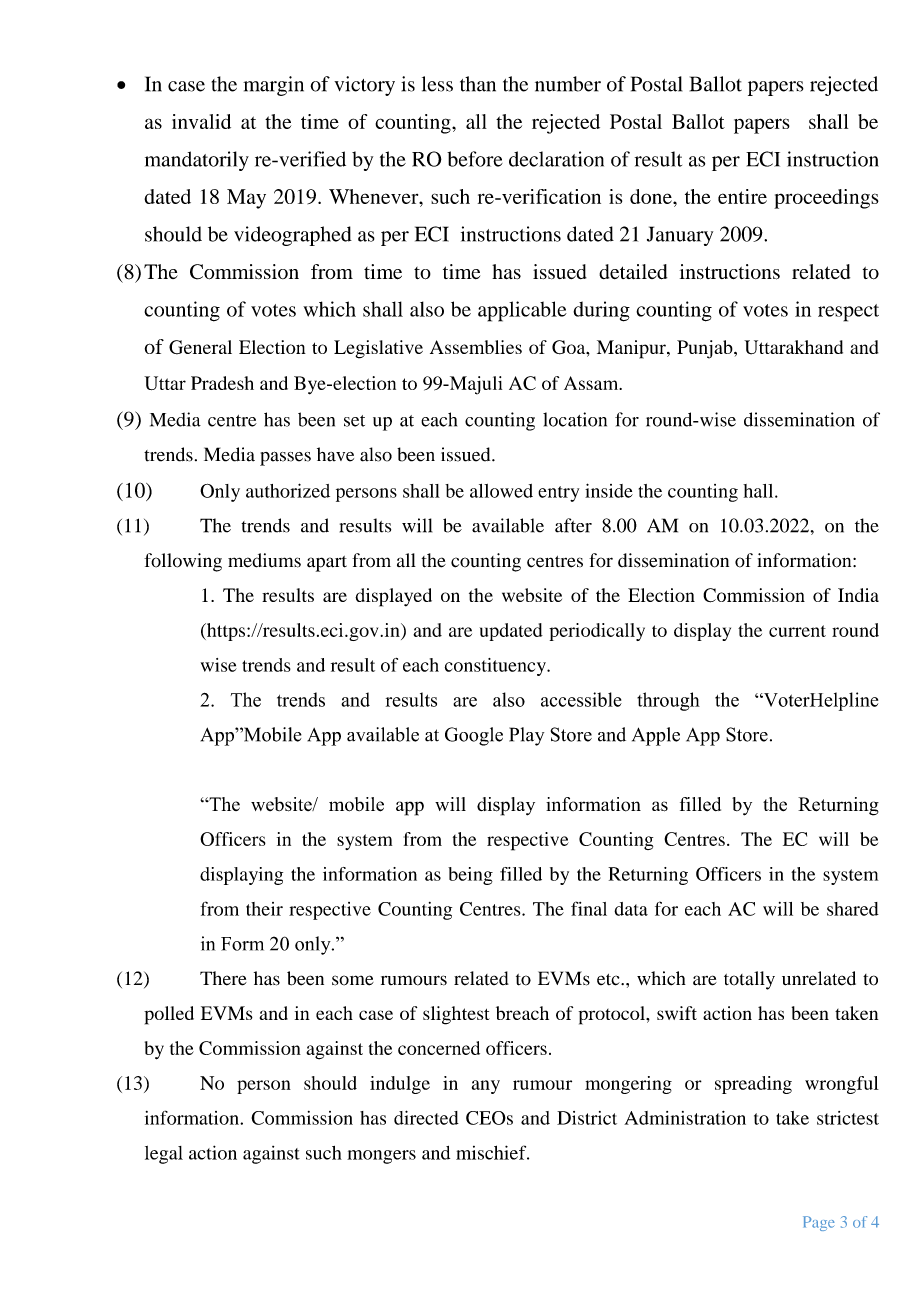 This image has width=924, height=1308. I want to click on invalid, so click(201, 121).
